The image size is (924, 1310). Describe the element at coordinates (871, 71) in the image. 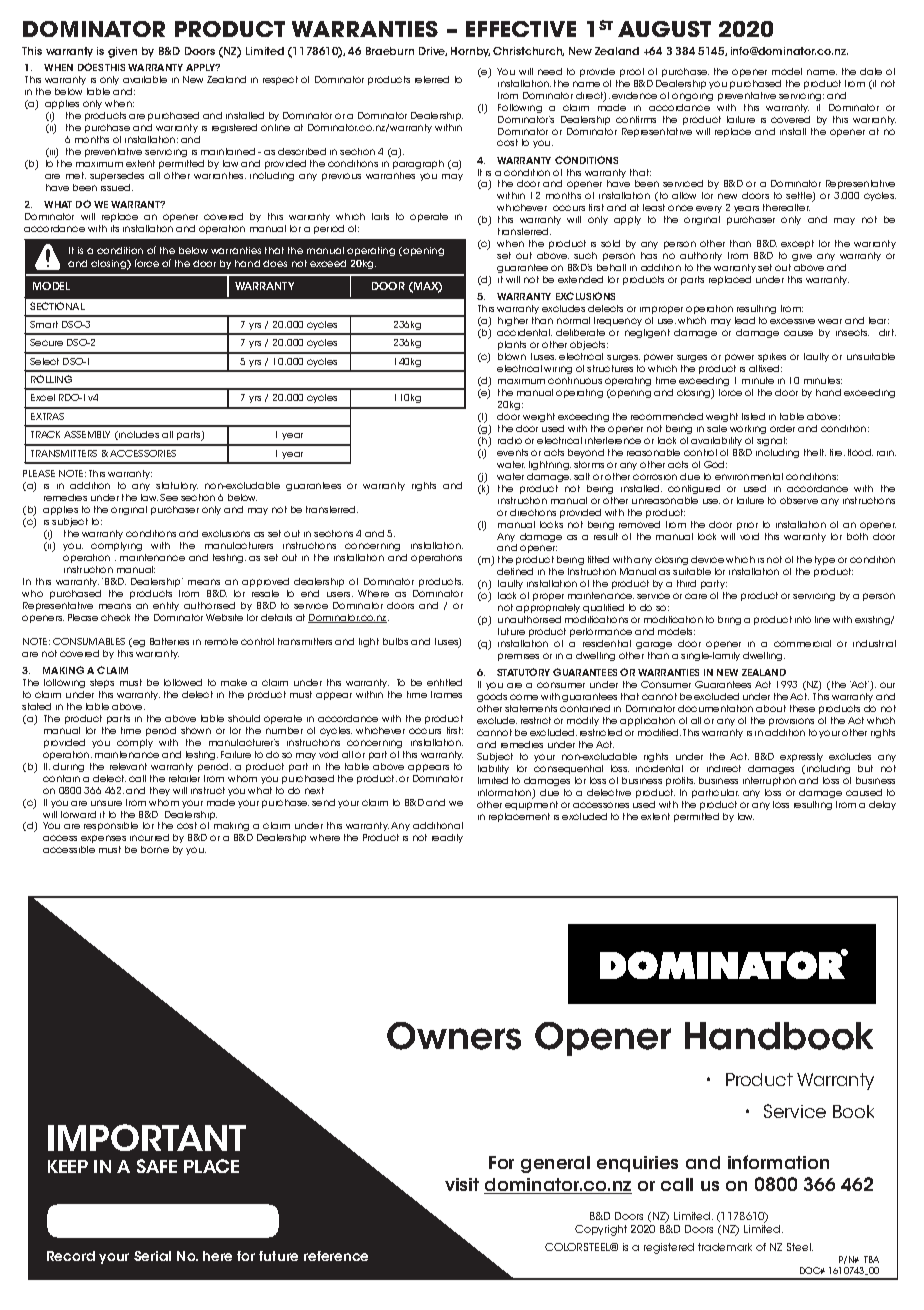

I see `date` at that location.
